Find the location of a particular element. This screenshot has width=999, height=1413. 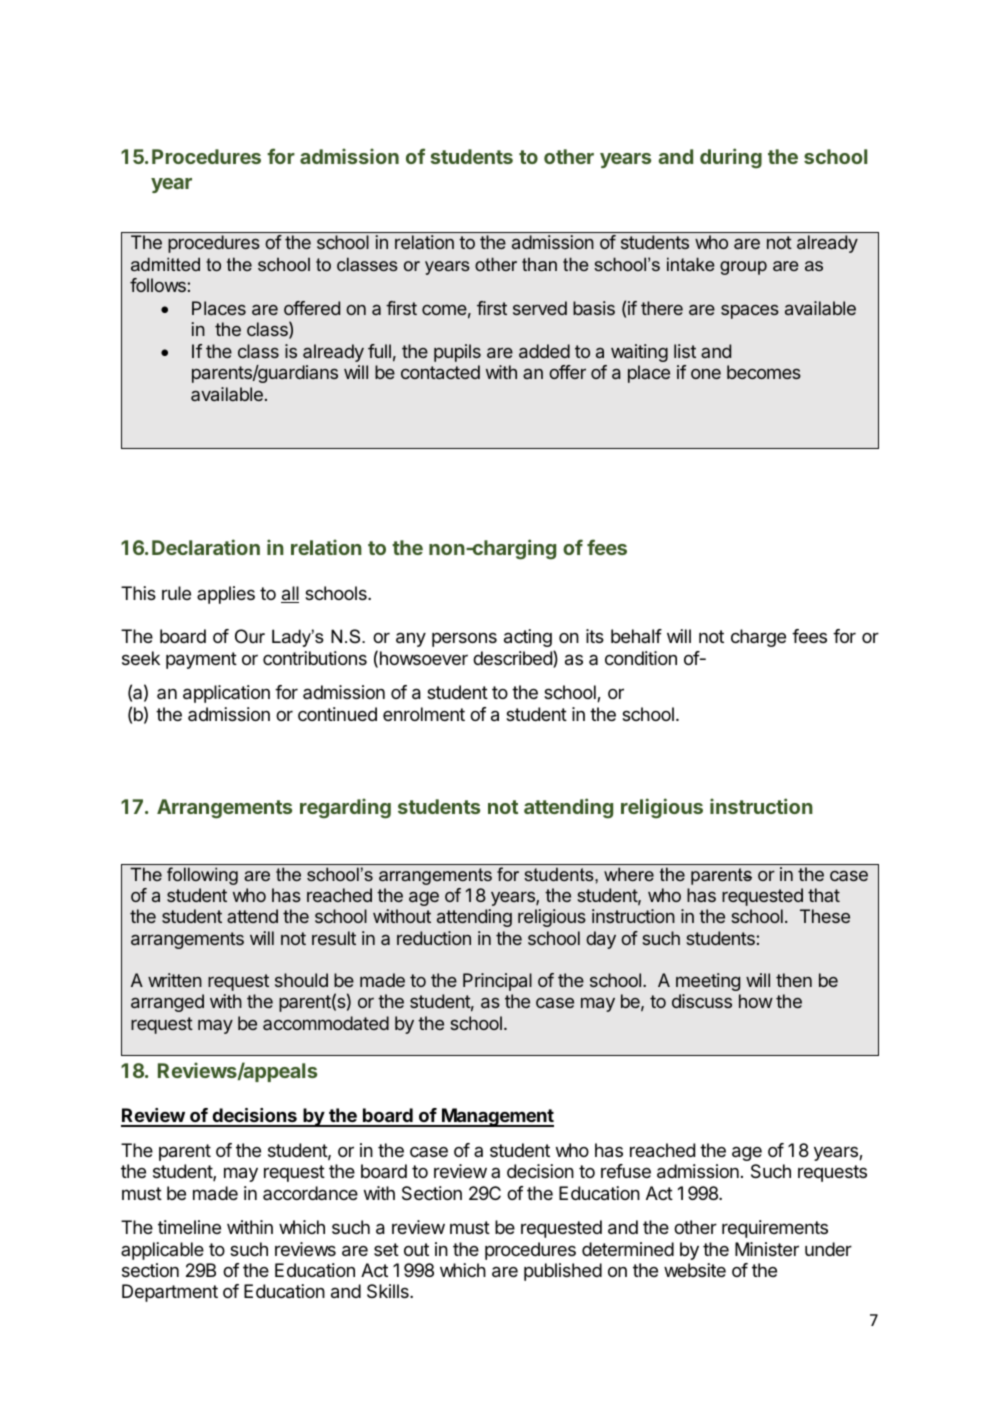

charge is located at coordinates (758, 638).
